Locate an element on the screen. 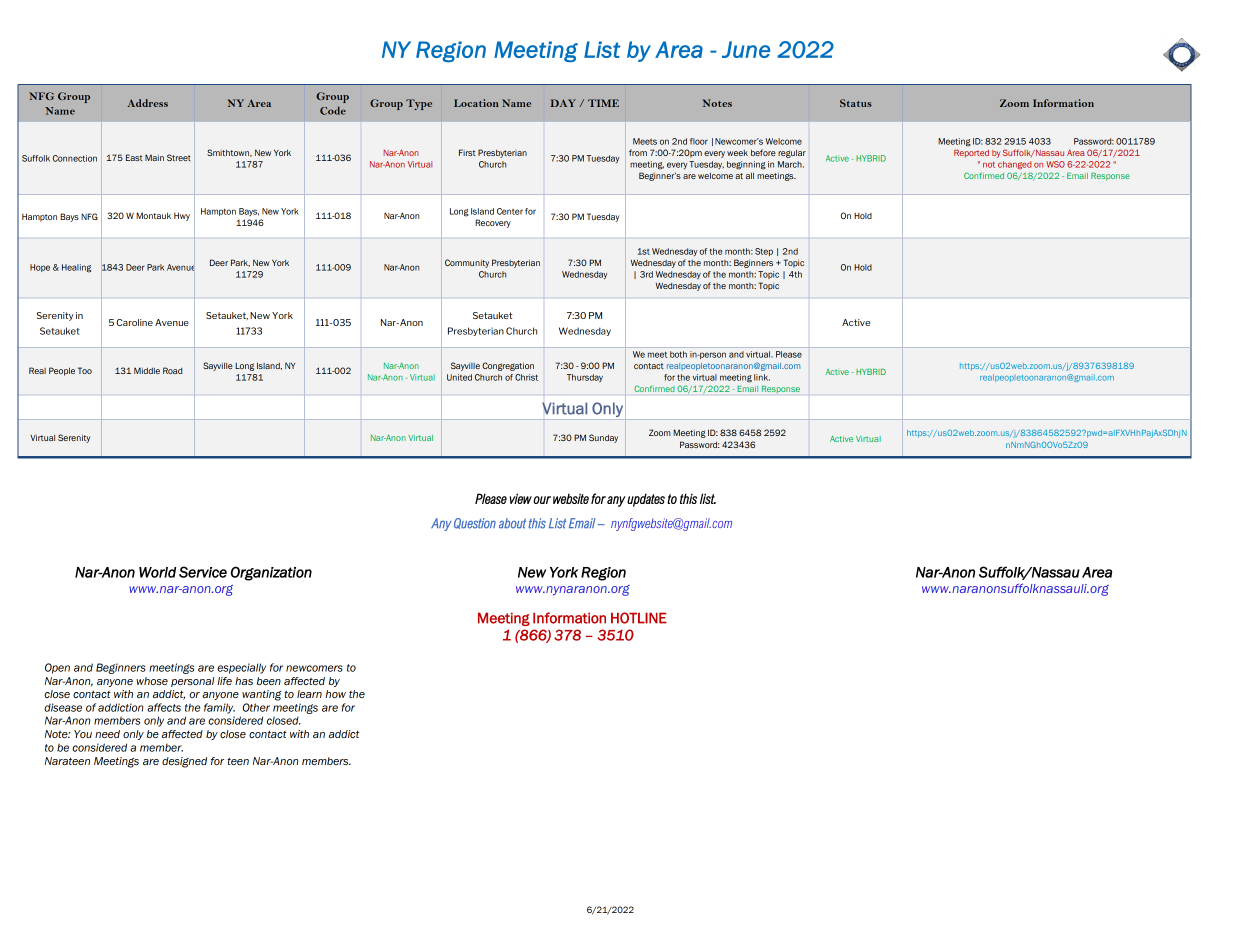  Community is located at coordinates (467, 263).
